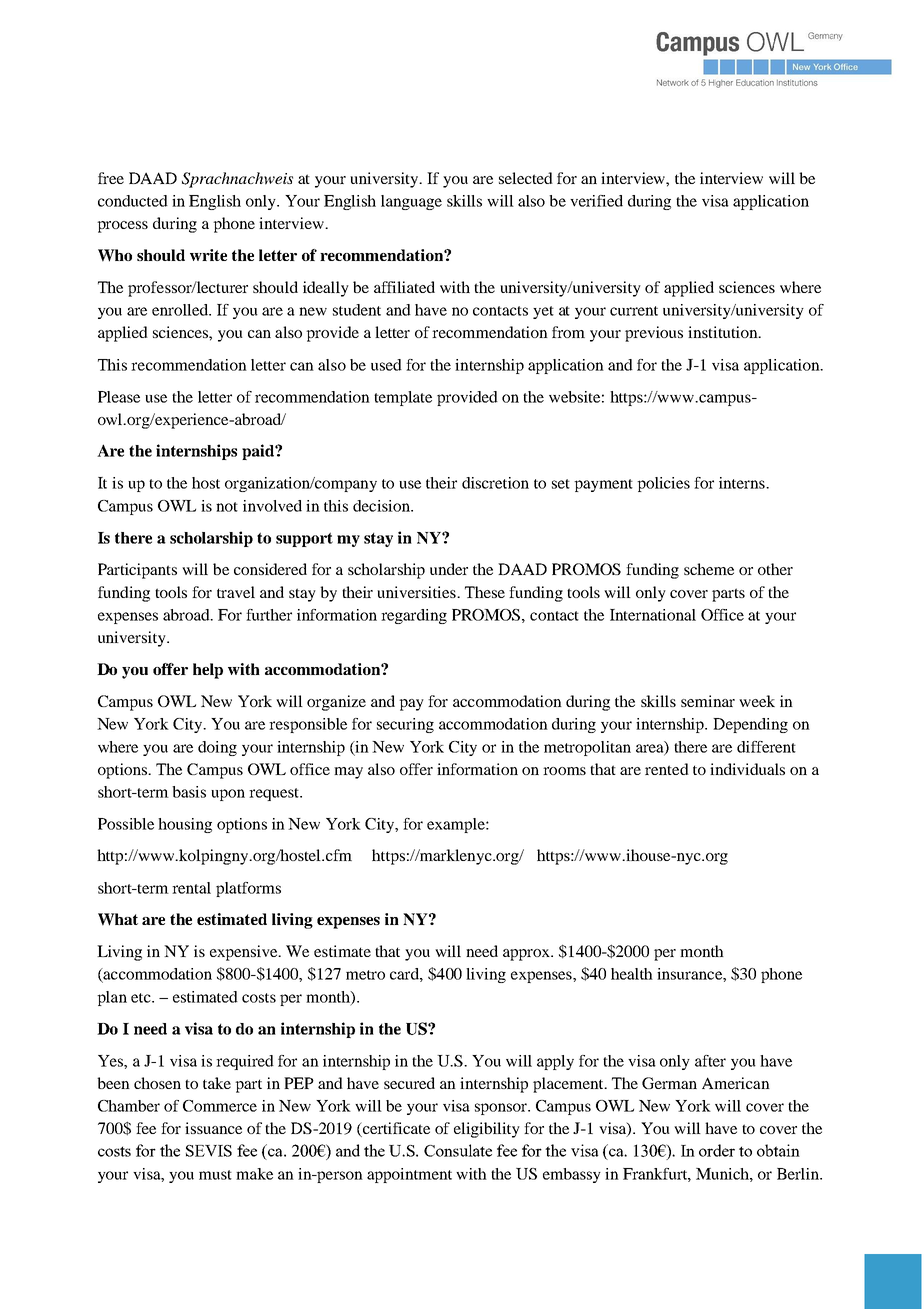 The width and height of the document is (924, 1309). I want to click on may, so click(348, 773).
